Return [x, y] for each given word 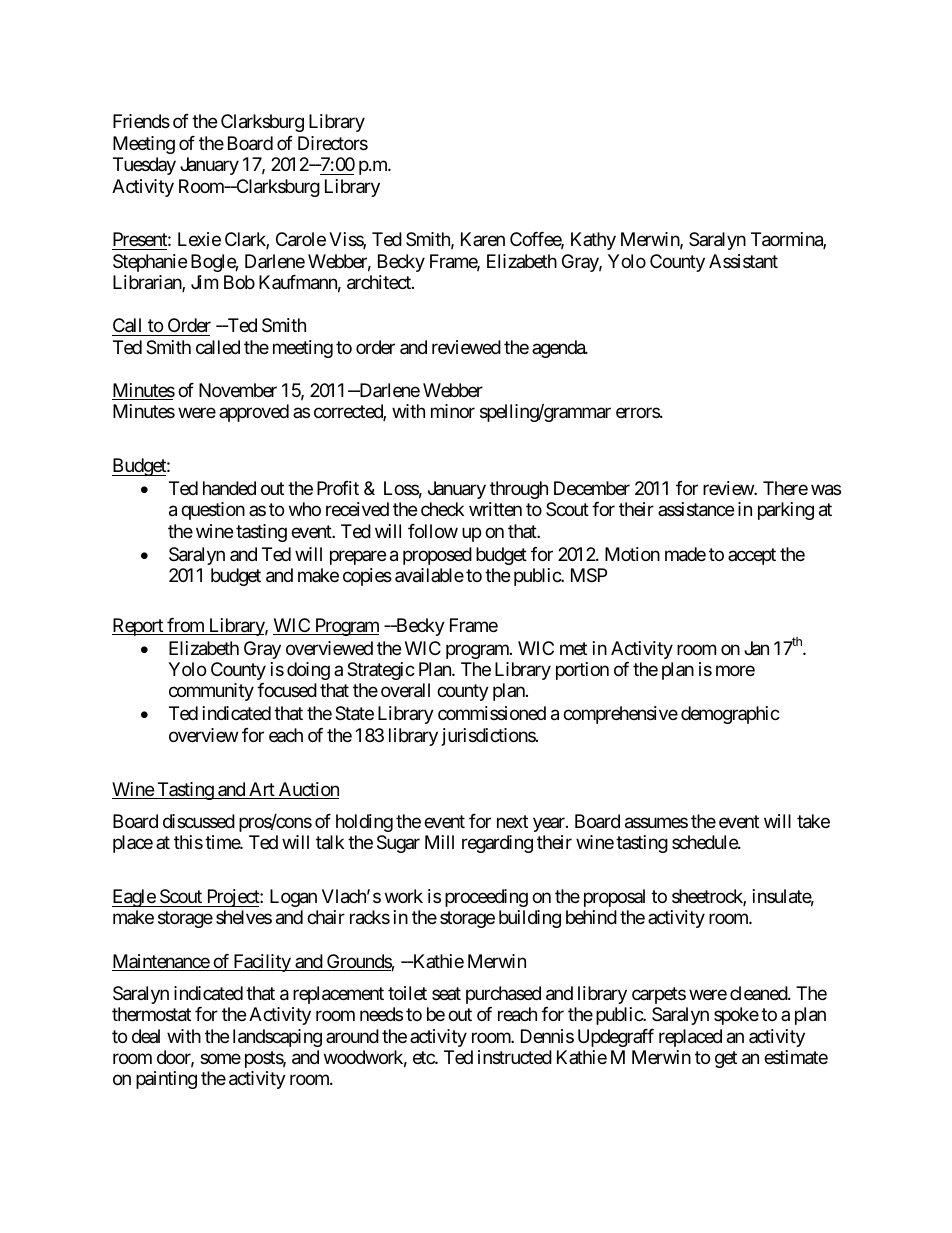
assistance [696, 509]
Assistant [743, 261]
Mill [439, 842]
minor [453, 411]
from [185, 626]
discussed [199, 821]
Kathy [593, 241]
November [238, 390]
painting [166, 1080]
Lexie [199, 239]
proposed [437, 556]
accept [752, 556]
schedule [705, 842]
